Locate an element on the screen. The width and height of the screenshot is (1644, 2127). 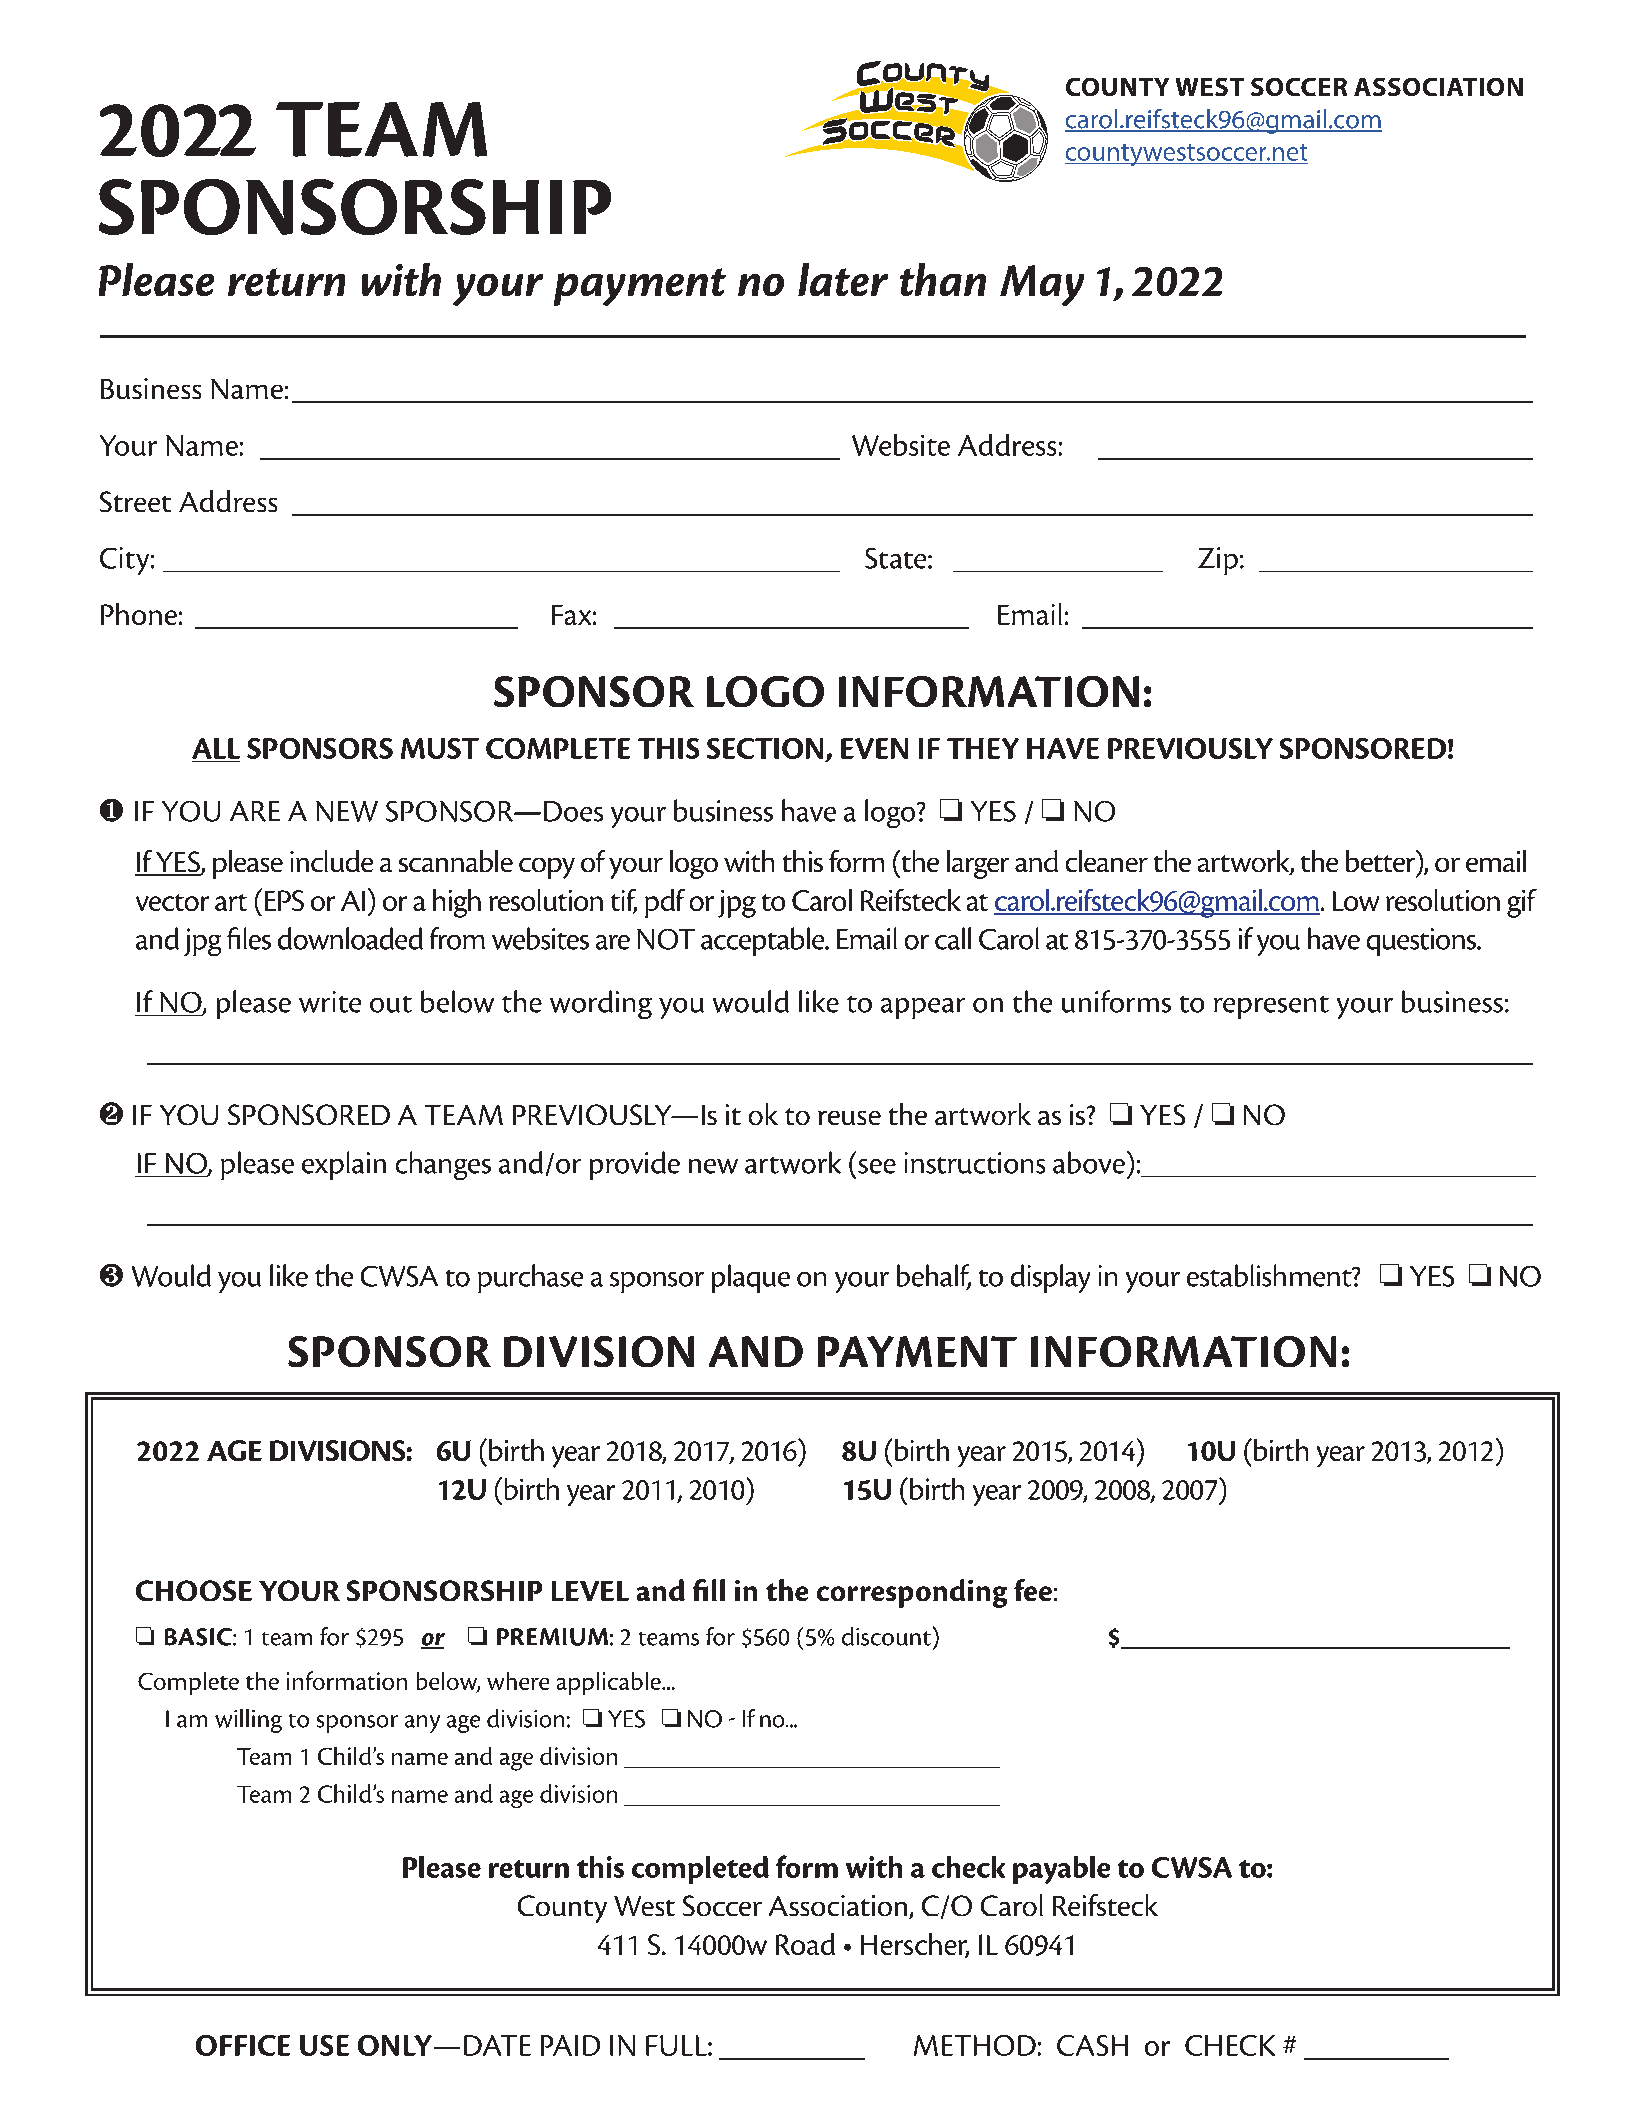
EPS is located at coordinates (284, 900).
